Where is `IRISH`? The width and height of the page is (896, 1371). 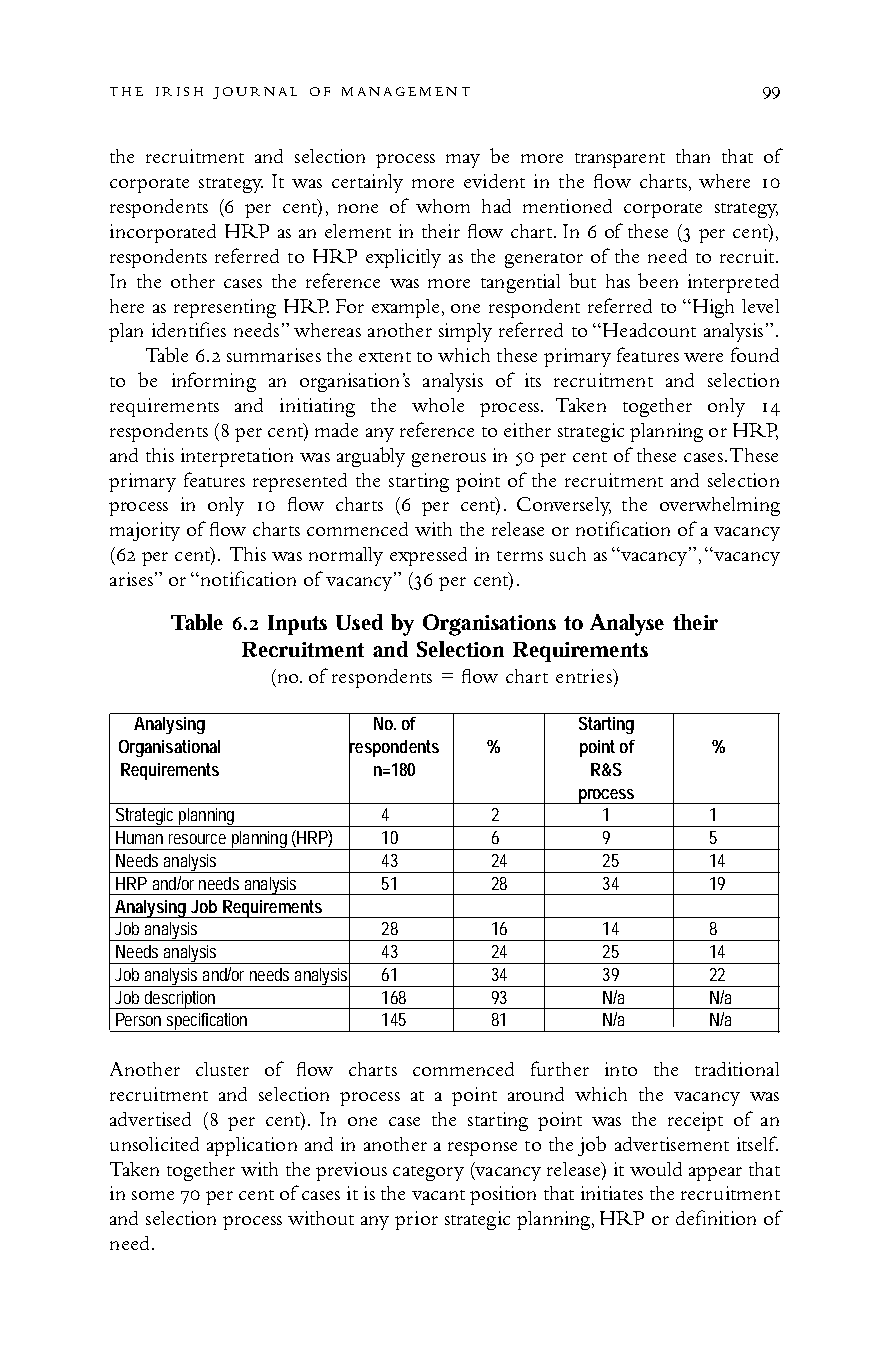 IRISH is located at coordinates (179, 91).
